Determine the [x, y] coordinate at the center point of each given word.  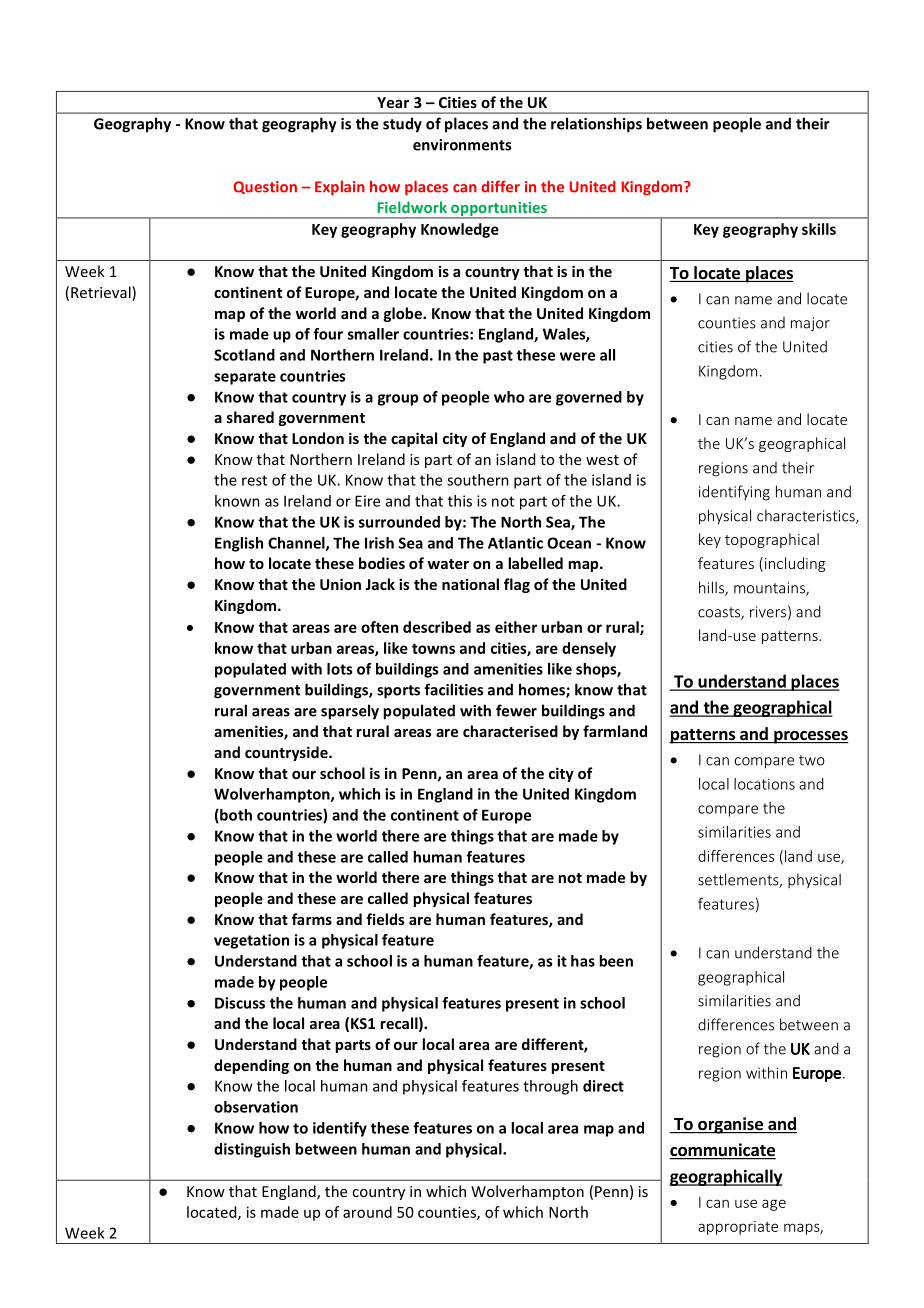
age [774, 1205]
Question [265, 187]
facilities [453, 689]
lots [339, 669]
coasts [720, 613]
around [367, 1212]
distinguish [252, 1150]
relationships [596, 125]
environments [462, 145]
